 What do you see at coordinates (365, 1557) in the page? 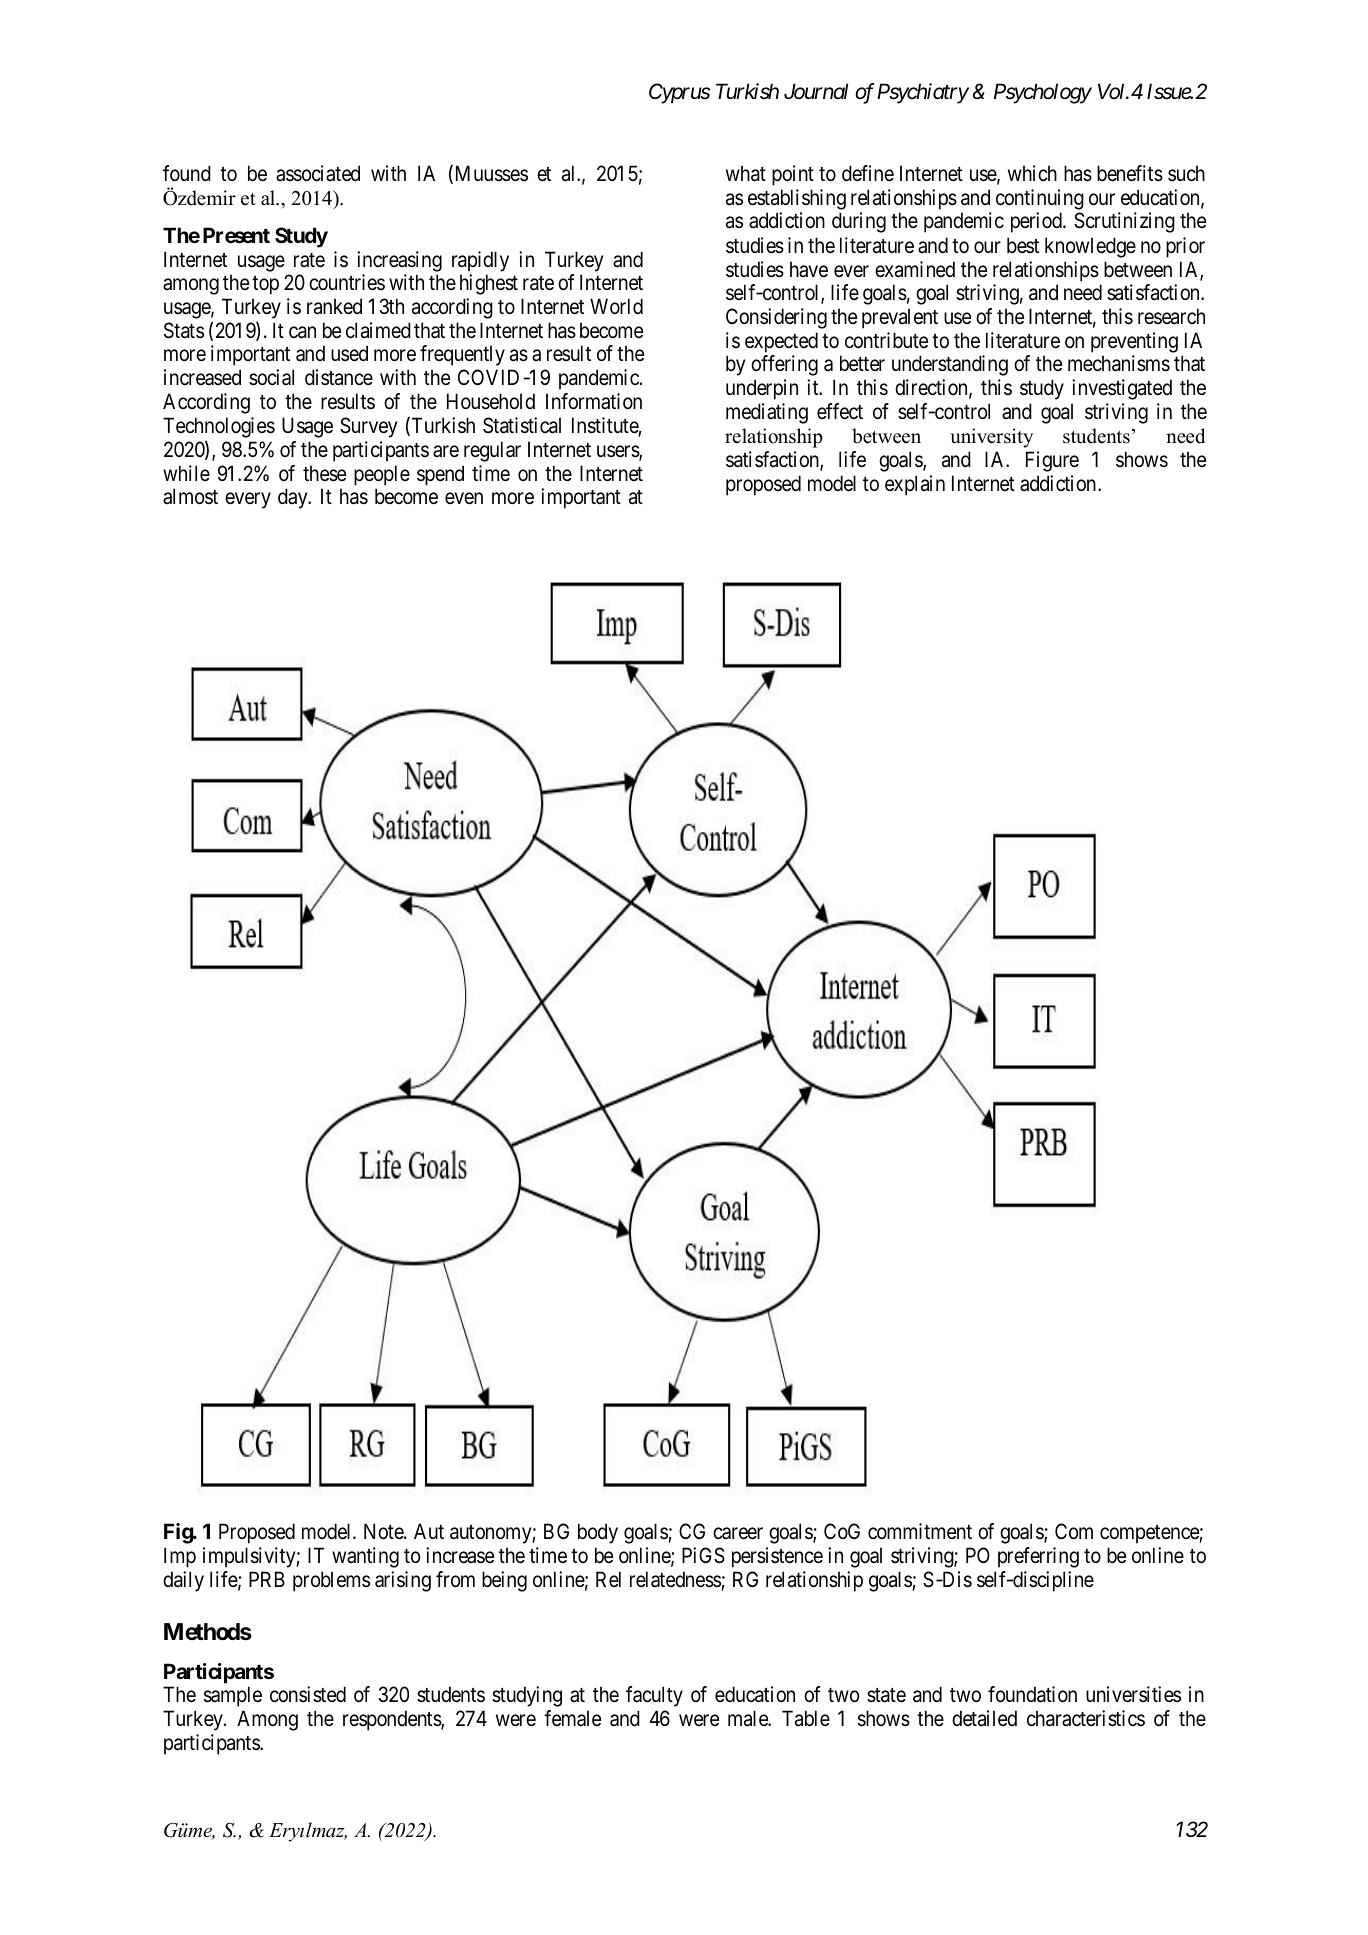
I see `wanting` at bounding box center [365, 1557].
